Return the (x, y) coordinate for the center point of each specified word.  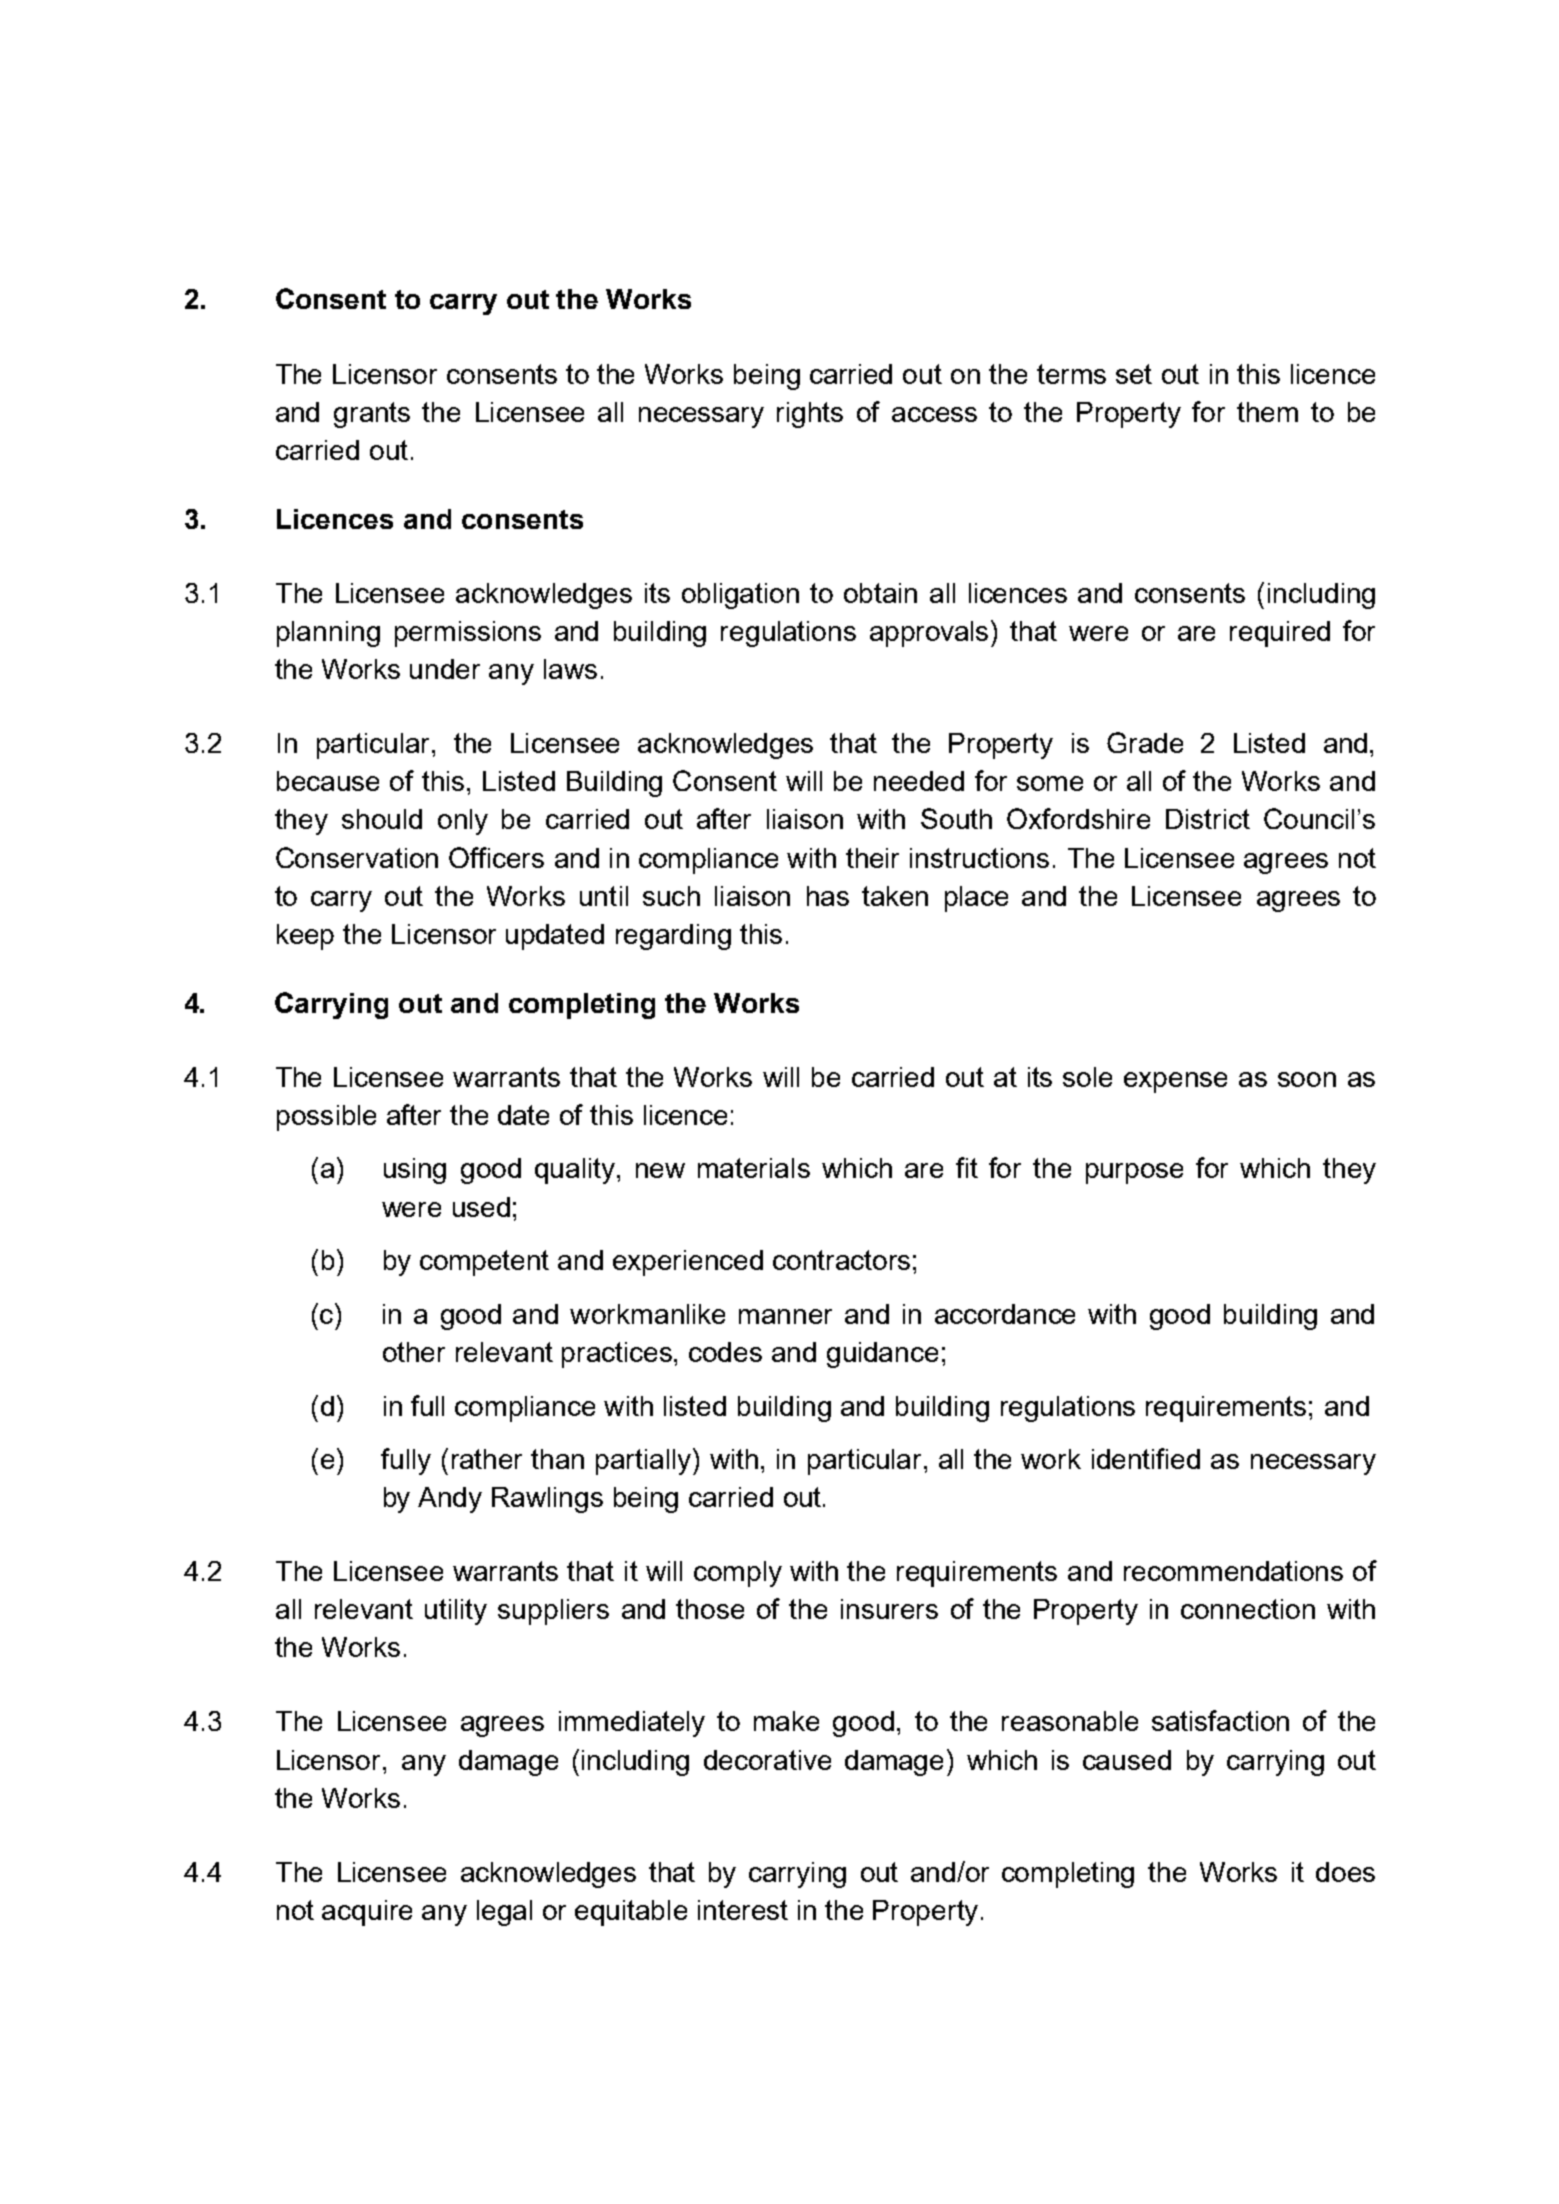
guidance (882, 1355)
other (414, 1352)
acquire (367, 1913)
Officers (496, 857)
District (1208, 819)
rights (810, 415)
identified (1146, 1458)
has (828, 896)
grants (372, 415)
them (1267, 412)
